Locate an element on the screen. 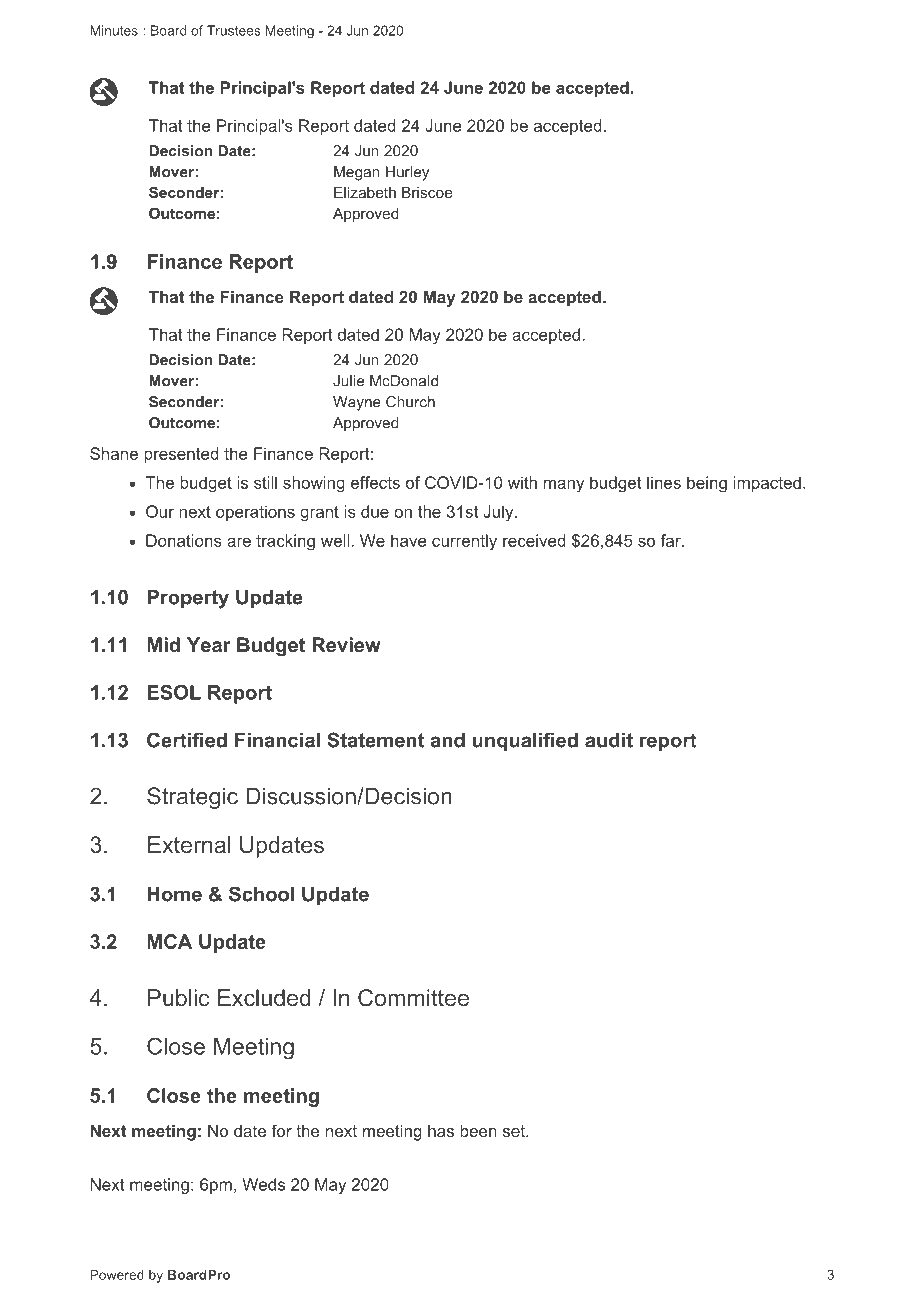  MCA is located at coordinates (169, 941).
